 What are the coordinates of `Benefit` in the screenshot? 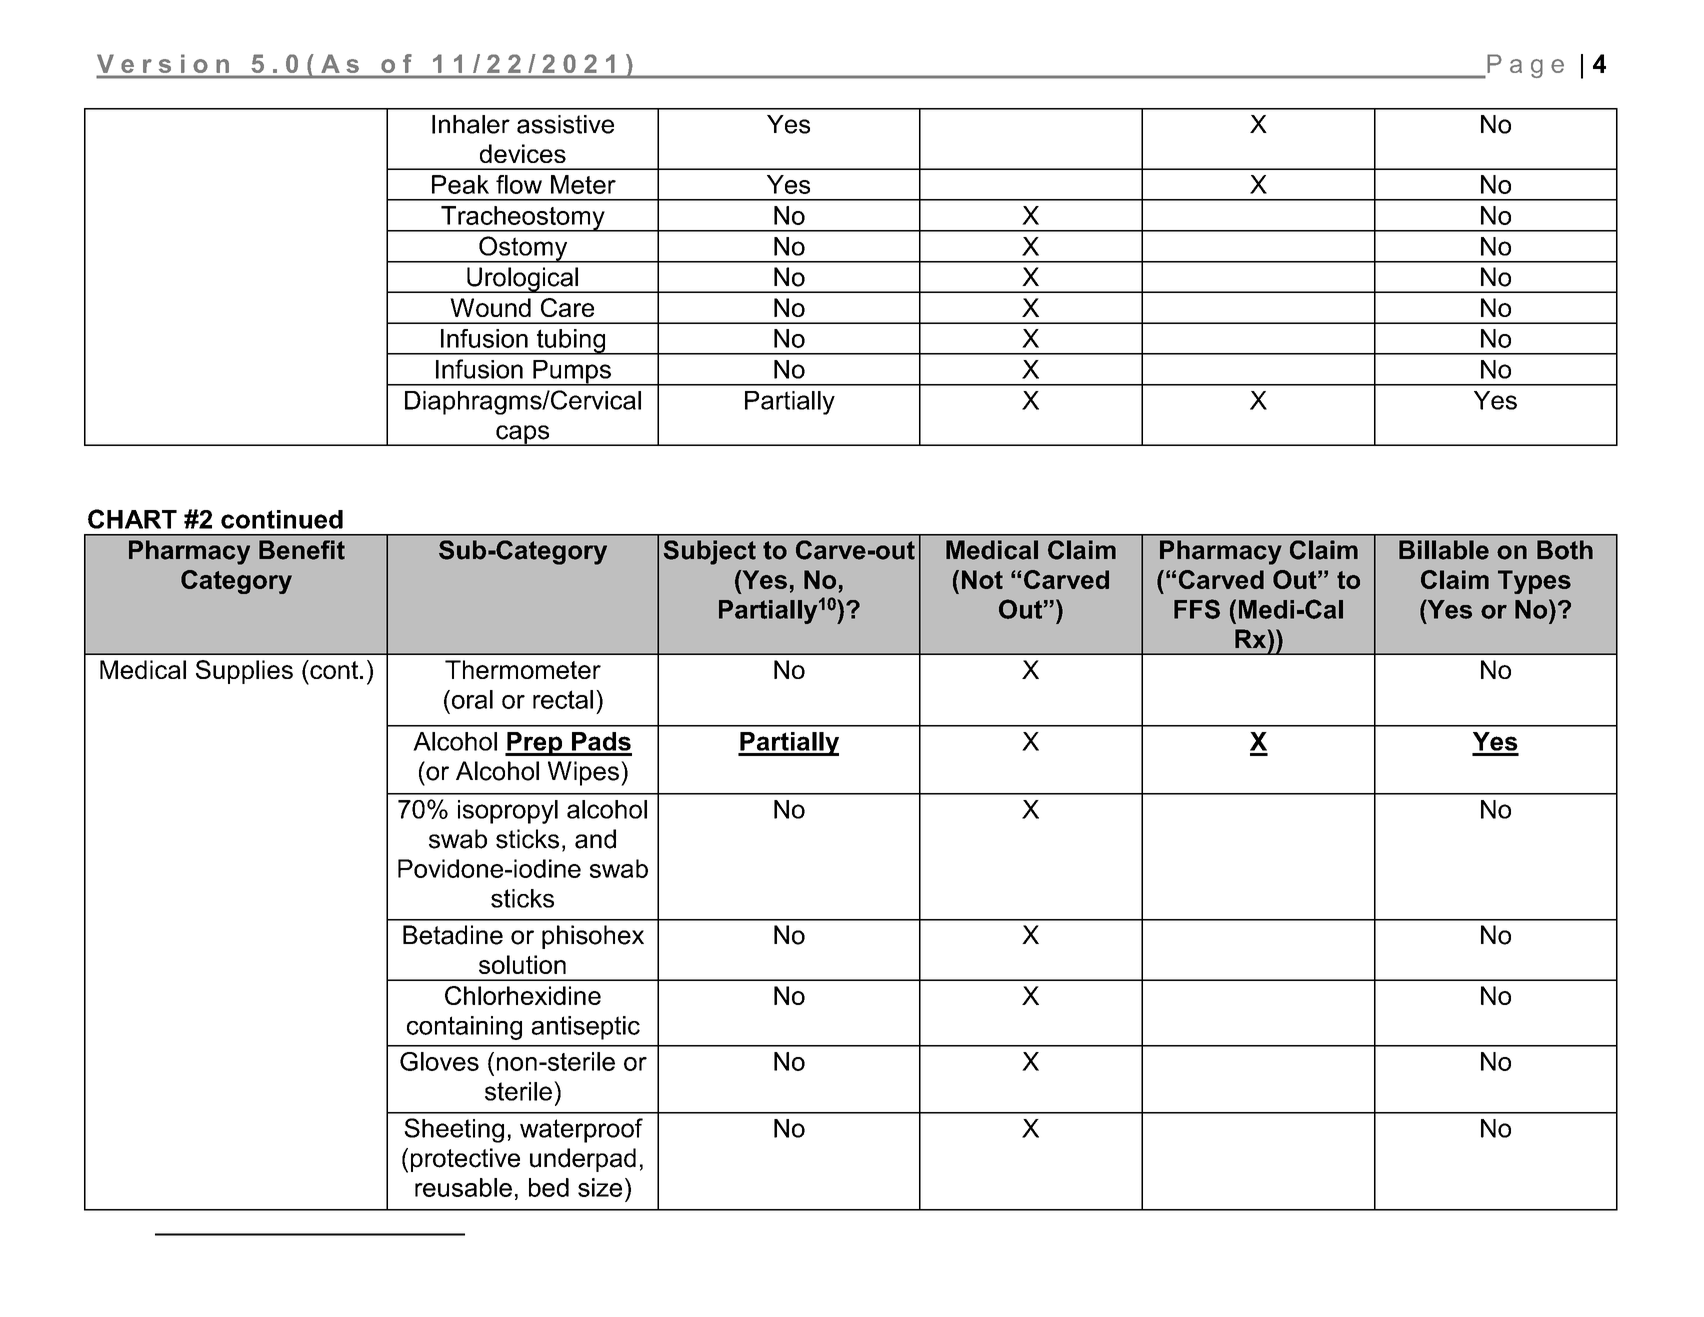 It's located at (302, 550).
